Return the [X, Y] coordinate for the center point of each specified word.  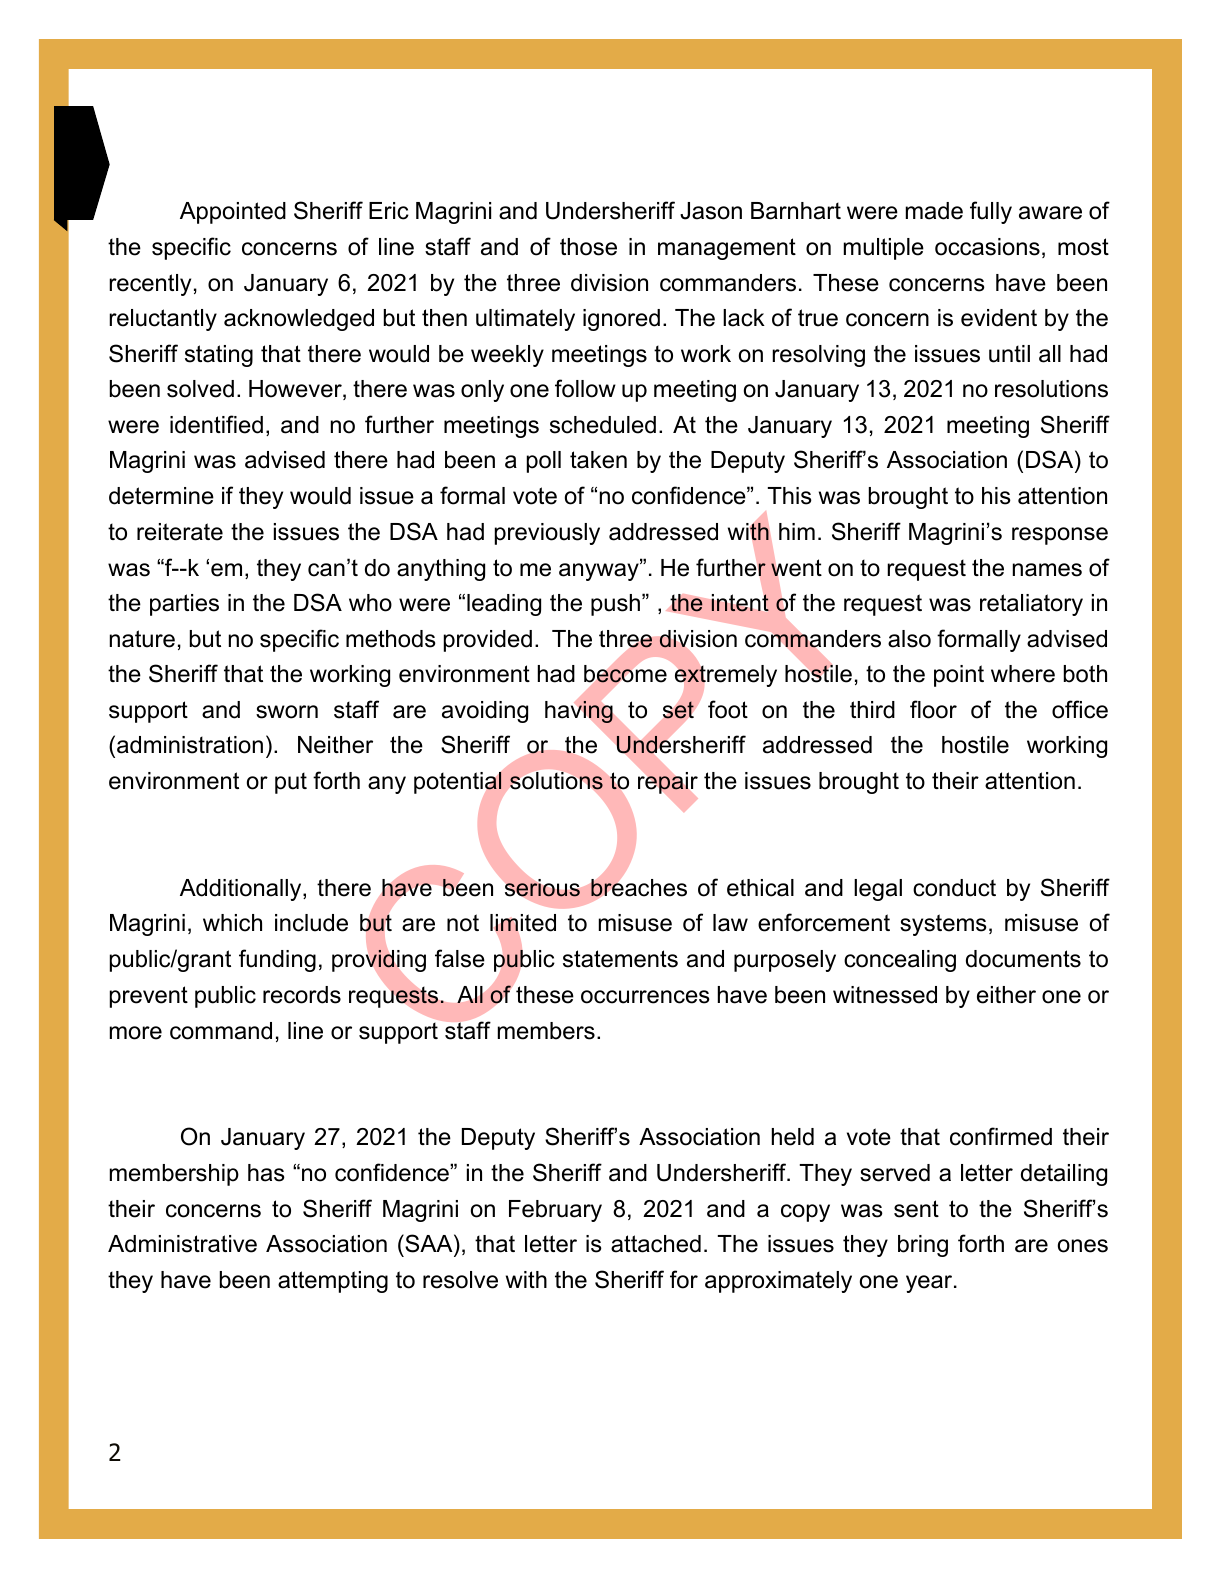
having [579, 711]
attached [656, 1244]
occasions [987, 247]
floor [933, 709]
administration [190, 745]
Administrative [182, 1244]
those [588, 247]
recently [150, 285]
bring [923, 1246]
